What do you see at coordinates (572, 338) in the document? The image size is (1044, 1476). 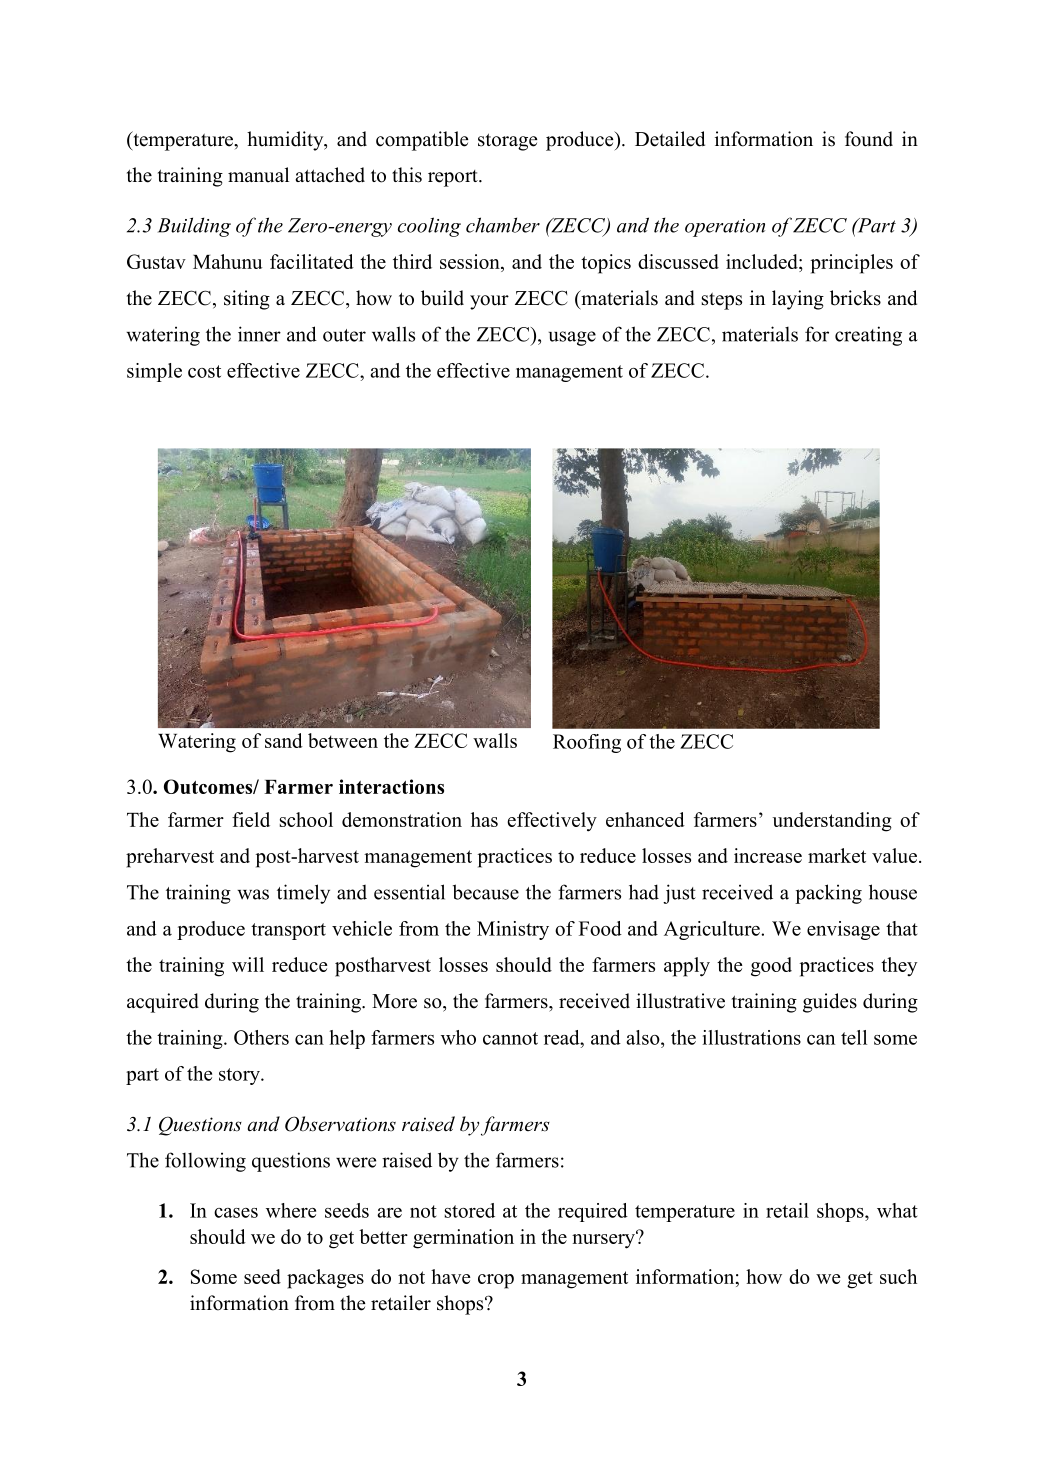 I see `usage` at bounding box center [572, 338].
